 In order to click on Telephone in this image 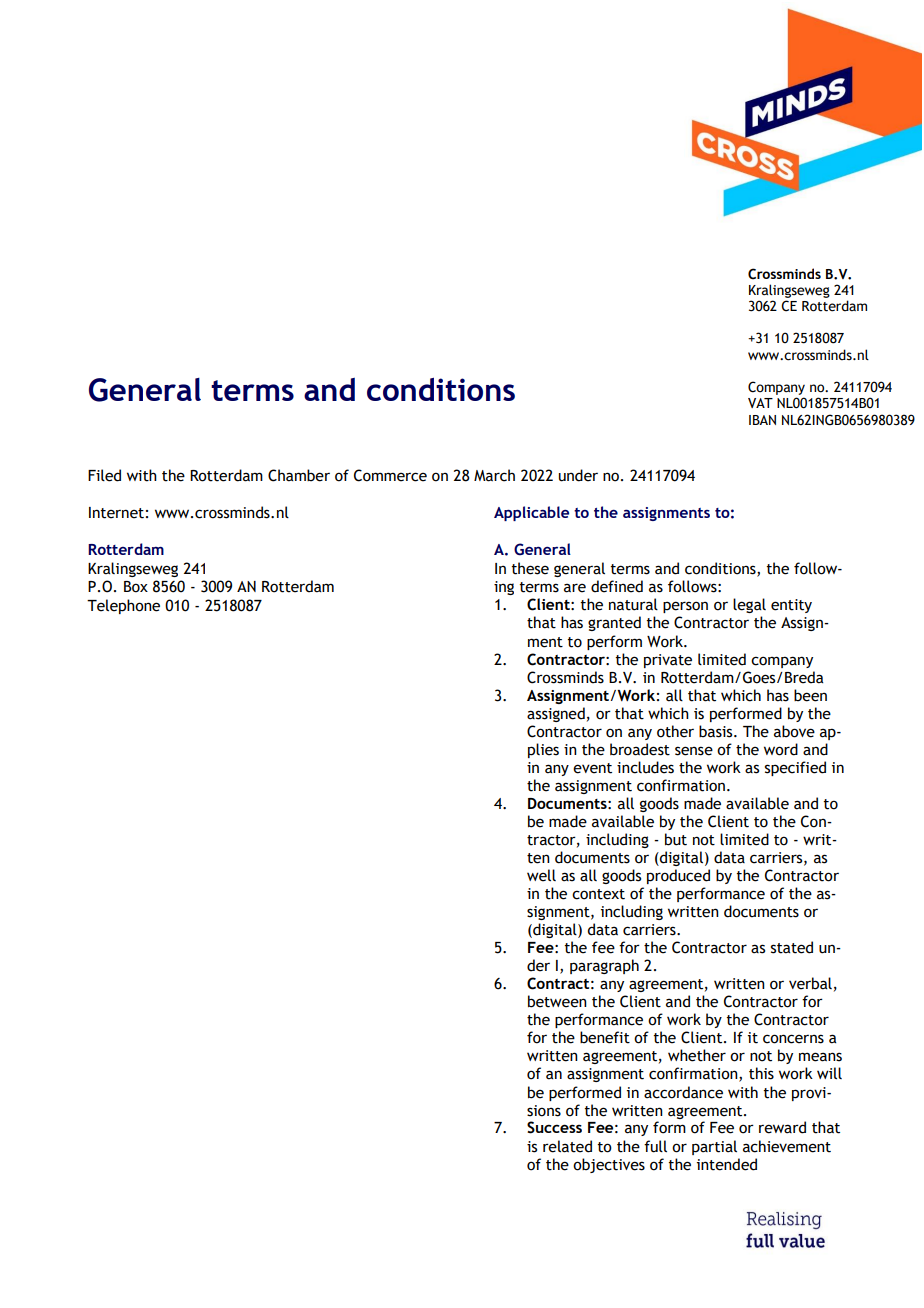, I will do `click(123, 606)`.
